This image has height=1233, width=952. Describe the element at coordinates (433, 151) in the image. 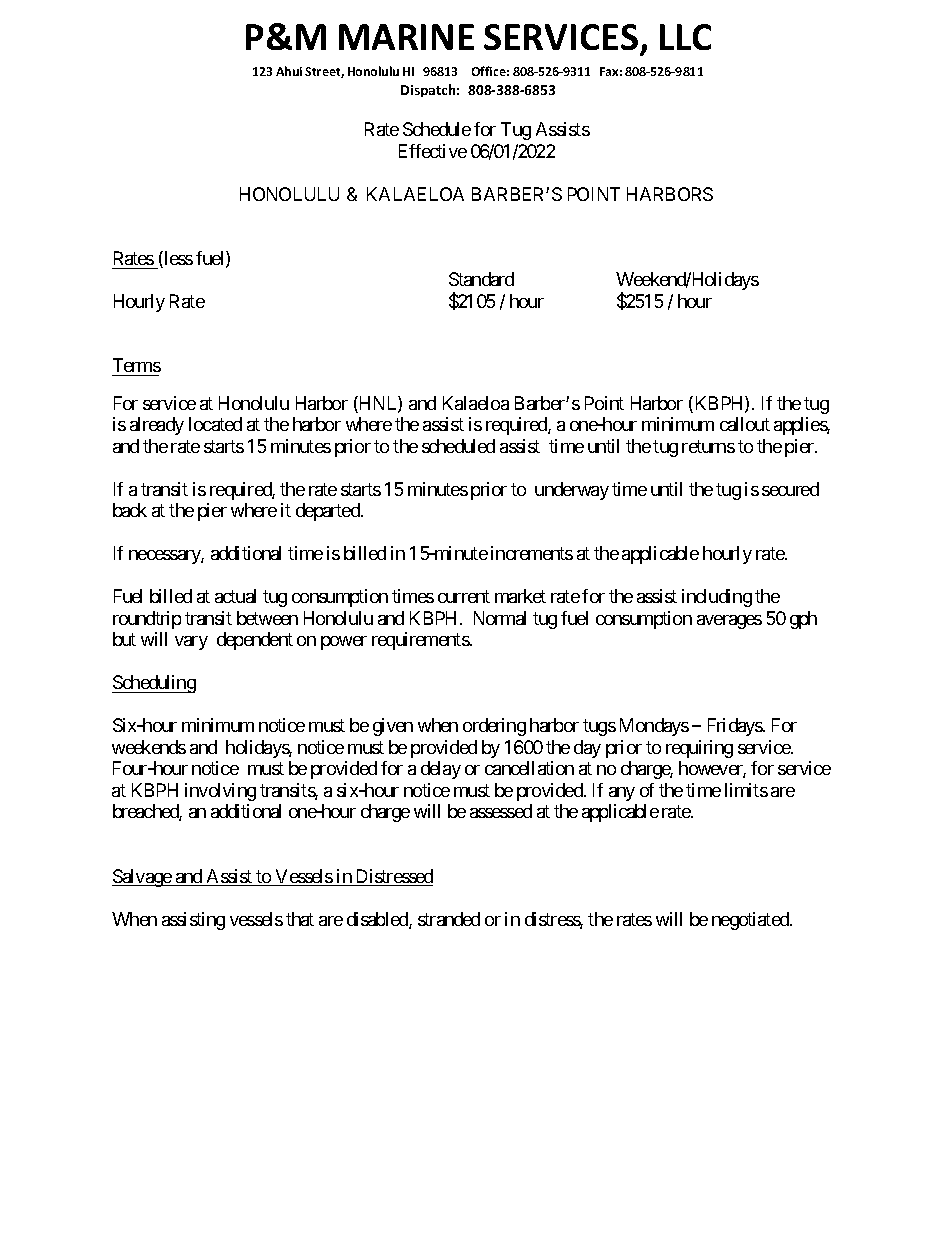

I see `Effective` at that location.
